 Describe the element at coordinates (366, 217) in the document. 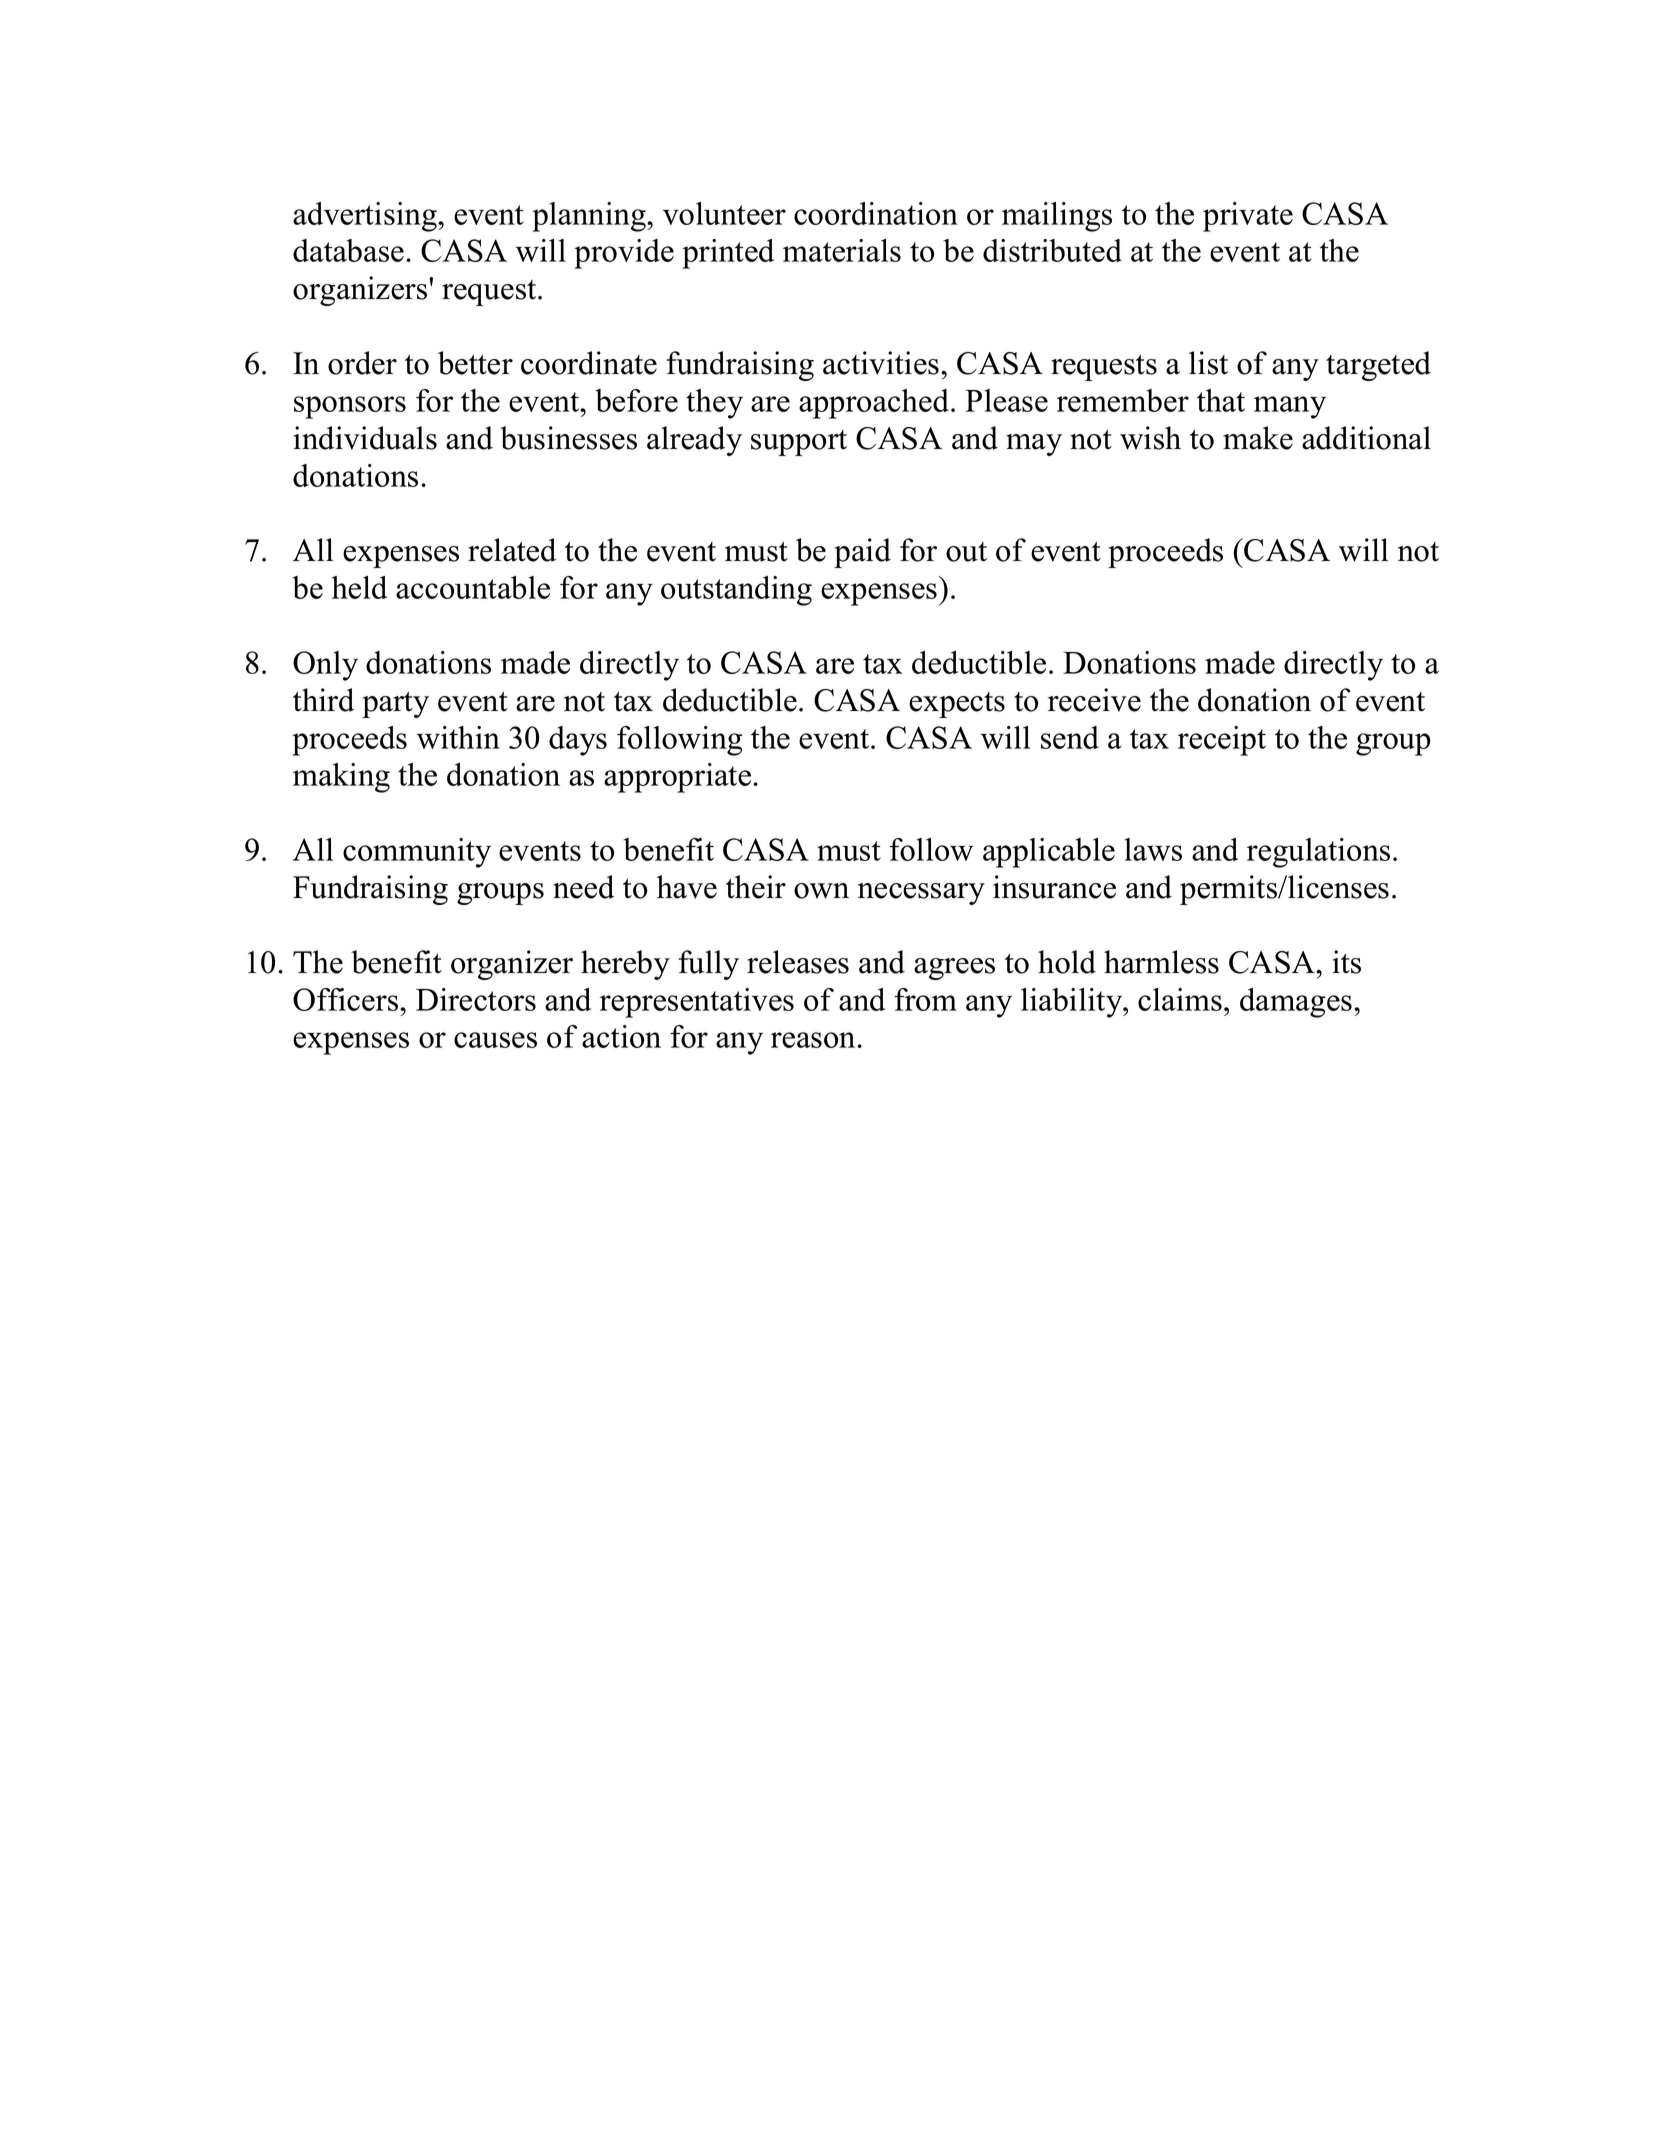

I see `advertising` at that location.
